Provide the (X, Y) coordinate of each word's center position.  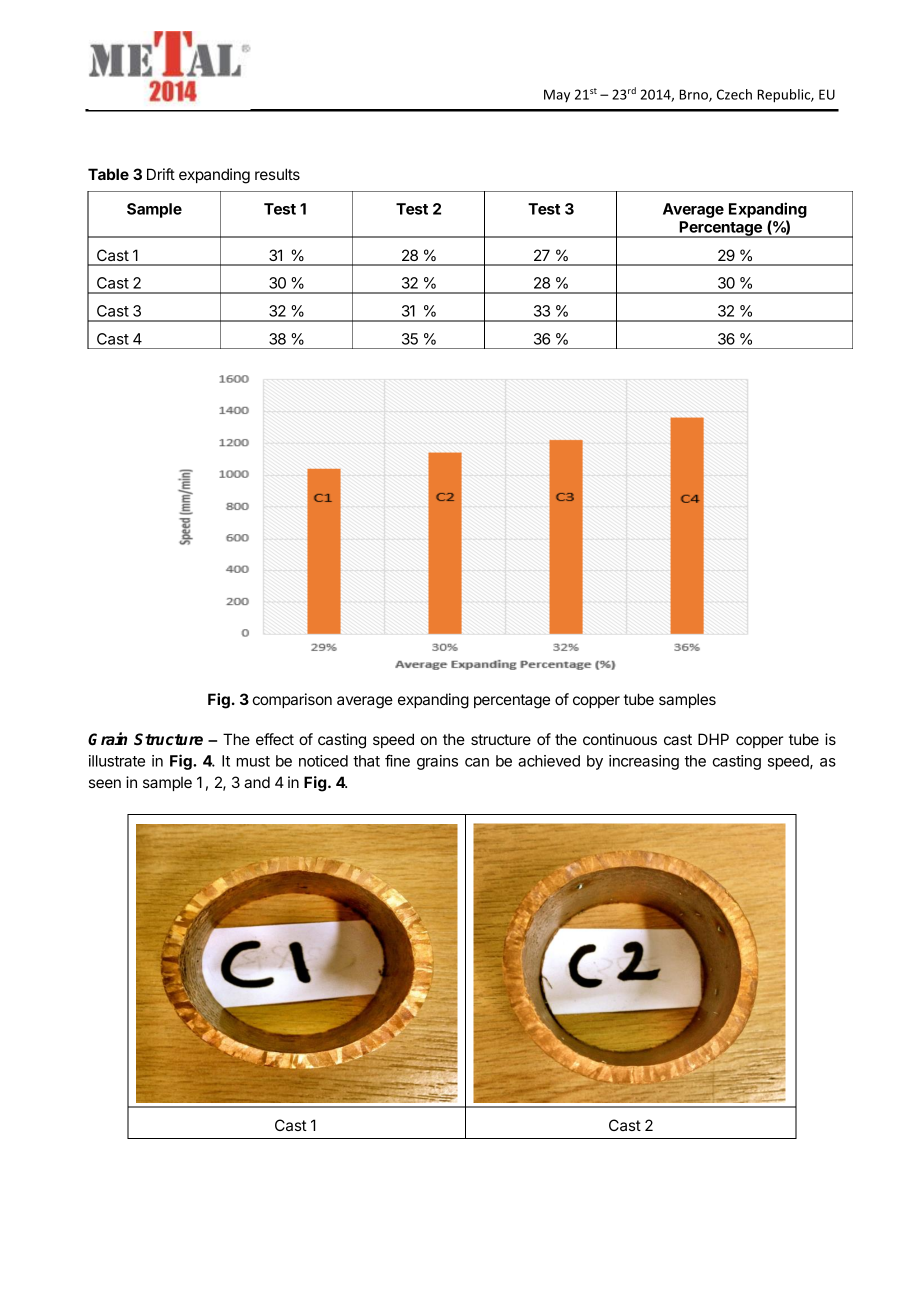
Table (108, 174)
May (557, 95)
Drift (161, 174)
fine (397, 760)
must (253, 761)
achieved (549, 761)
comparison (292, 700)
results (277, 174)
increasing (644, 762)
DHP (713, 739)
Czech (734, 94)
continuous (620, 739)
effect (275, 739)
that (366, 761)
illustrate (117, 761)
